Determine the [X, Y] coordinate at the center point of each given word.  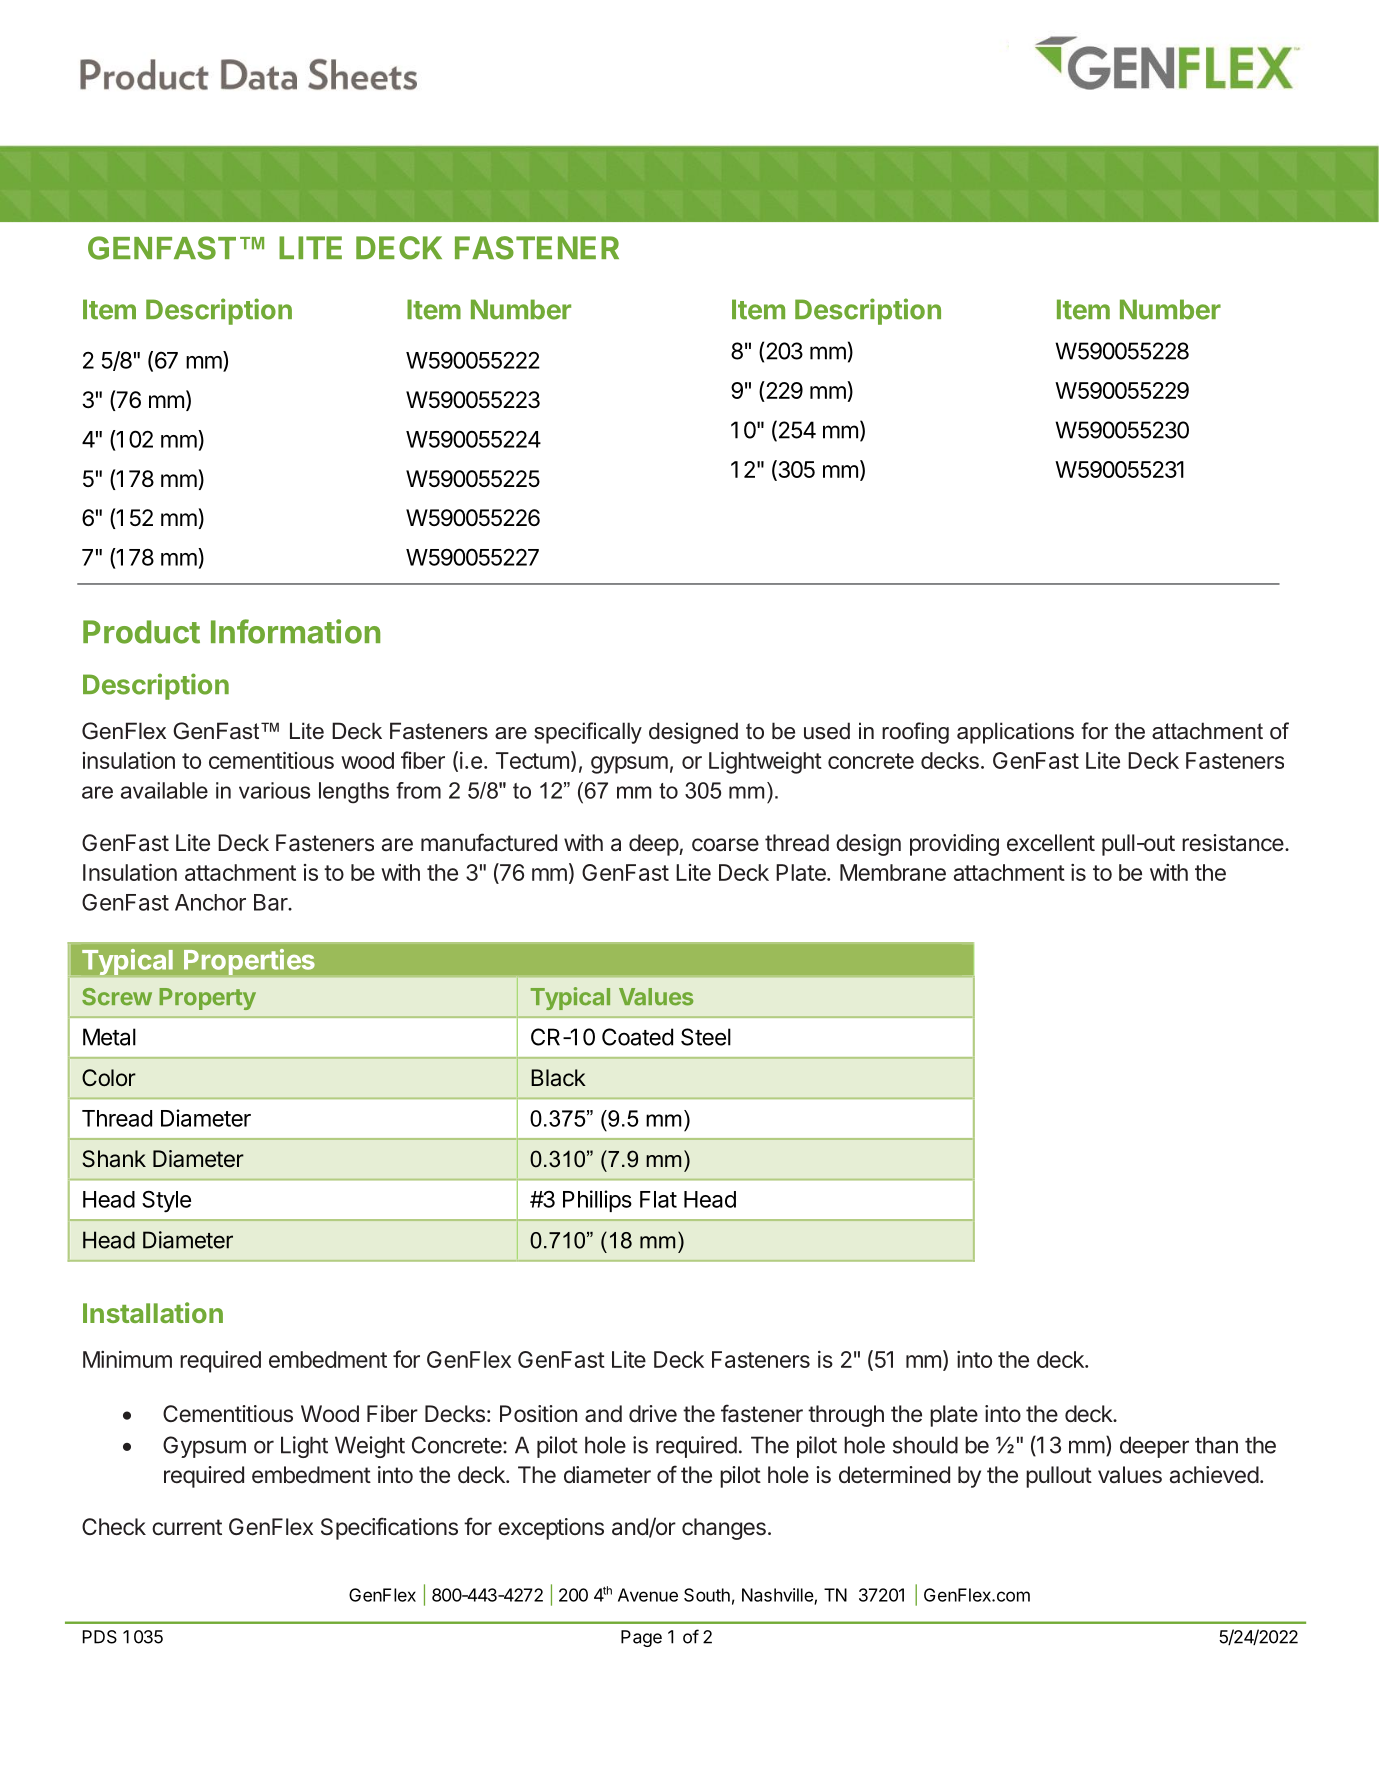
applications [1015, 733]
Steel [706, 1037]
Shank [114, 1159]
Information [295, 631]
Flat [658, 1199]
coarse [725, 845]
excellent [1051, 843]
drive [653, 1414]
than [1216, 1445]
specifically [588, 733]
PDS [100, 1637]
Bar [272, 902]
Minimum [127, 1359]
